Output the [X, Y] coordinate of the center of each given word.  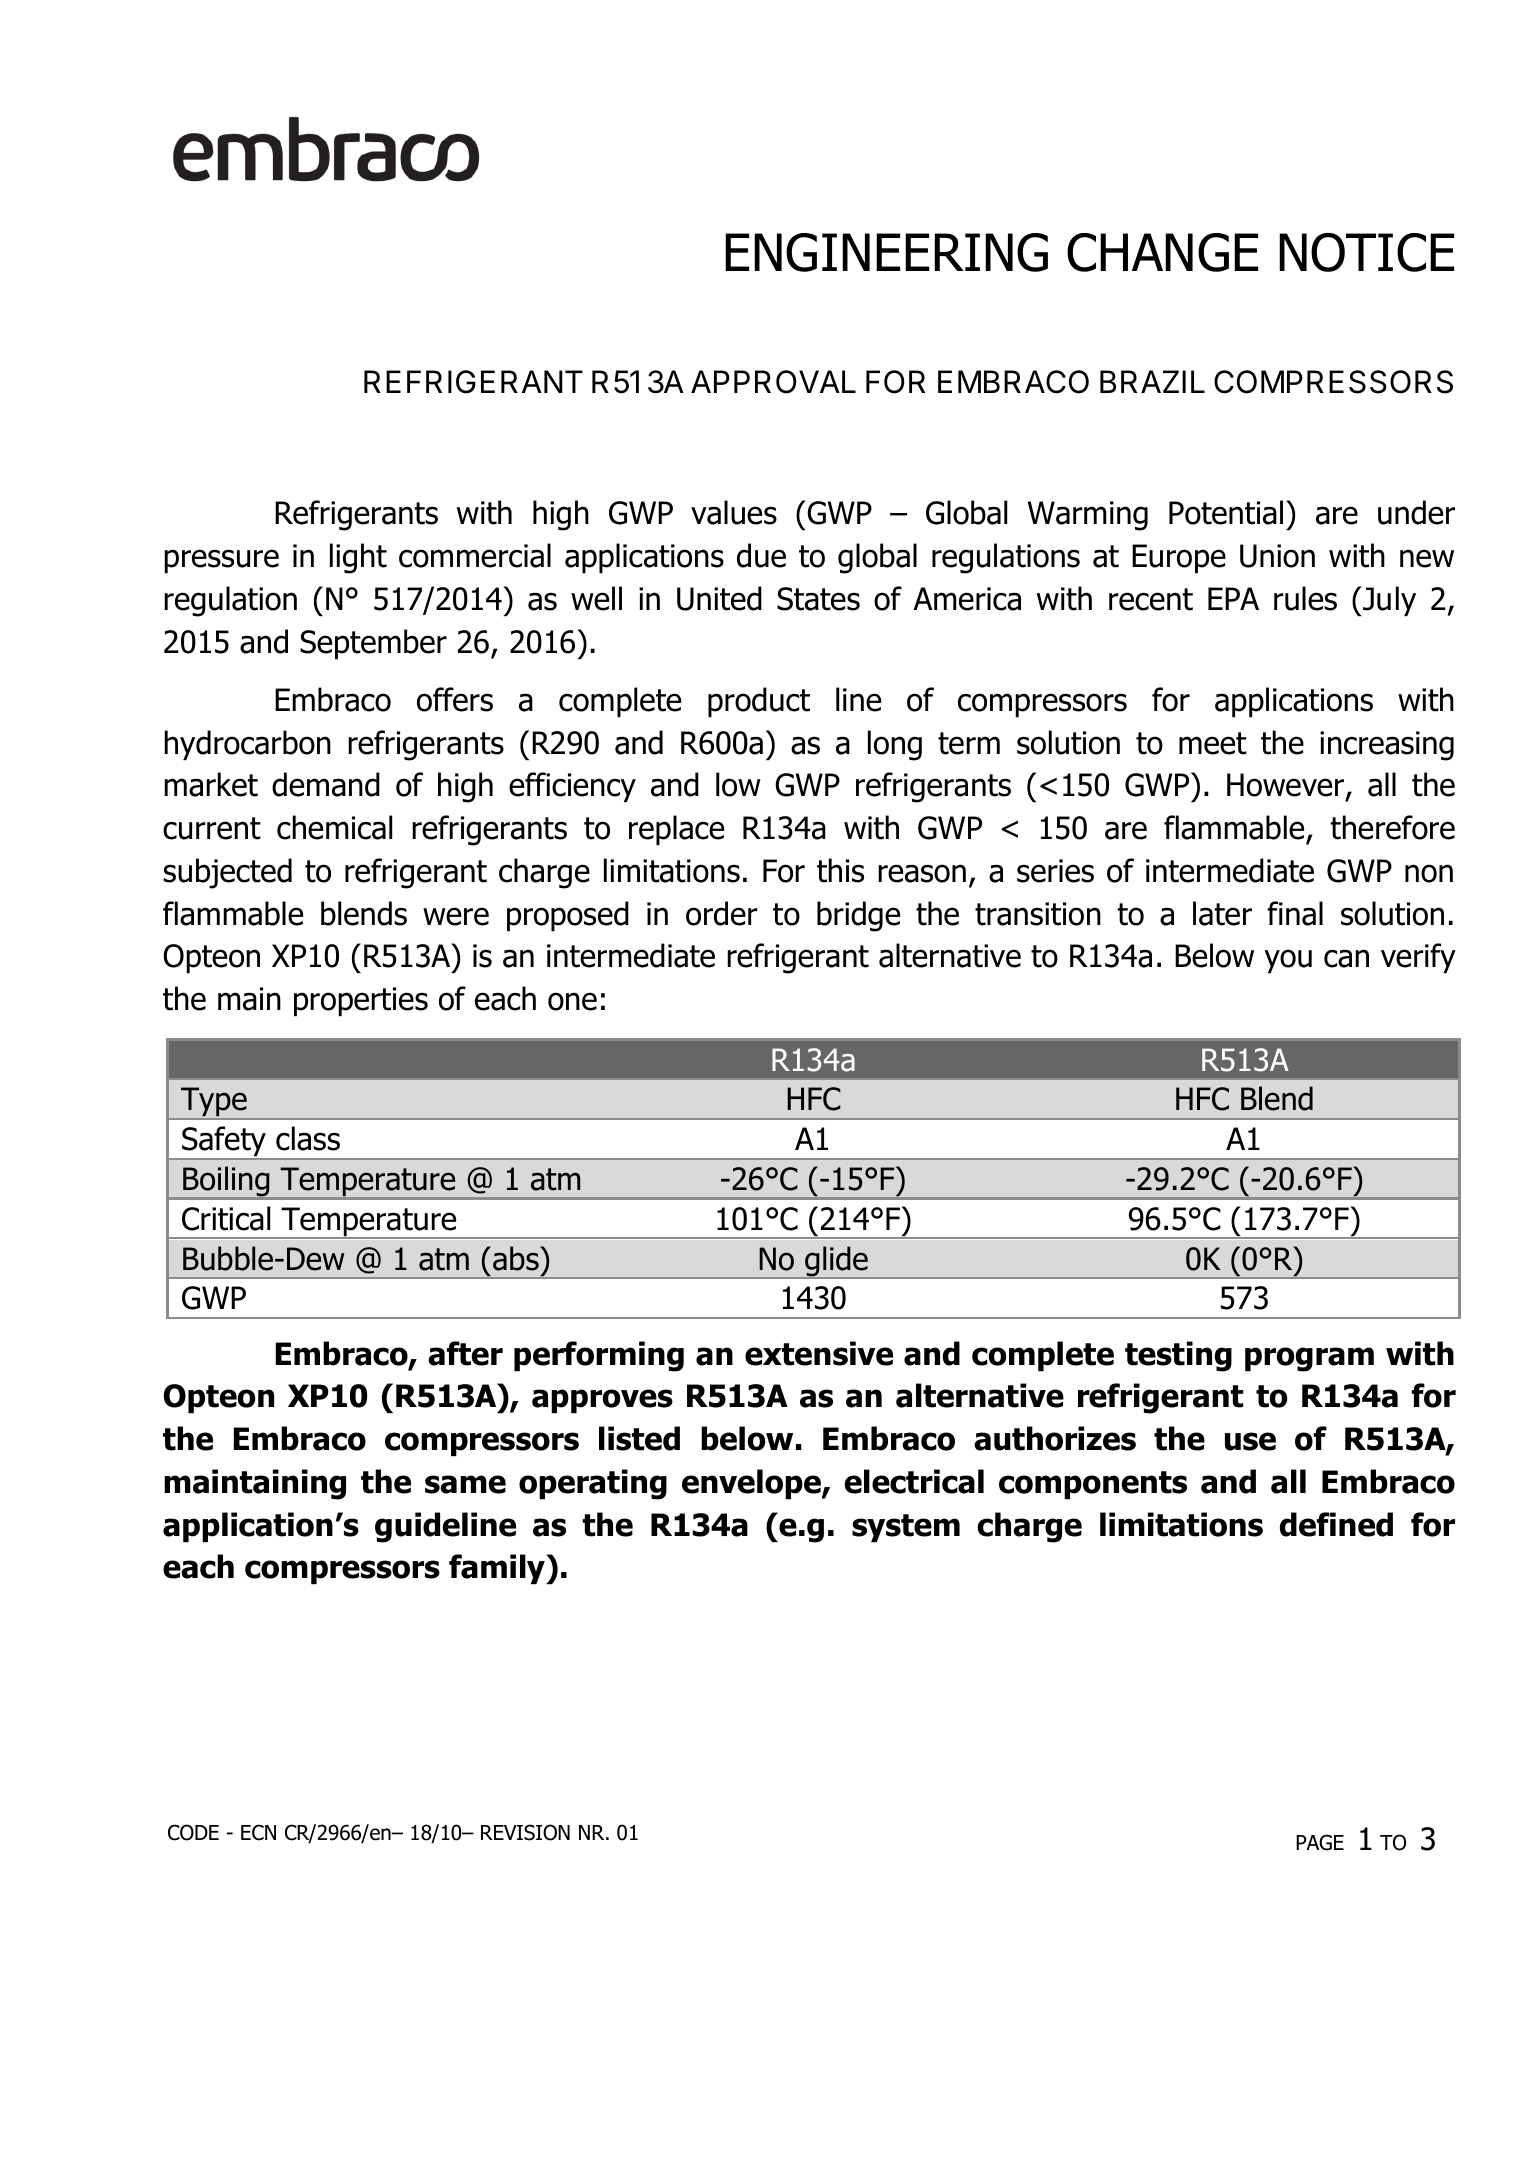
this [840, 870]
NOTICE [1366, 252]
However [1287, 786]
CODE [193, 1832]
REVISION [525, 1832]
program [1309, 1359]
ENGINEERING [886, 252]
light [358, 558]
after [465, 1353]
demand [326, 784]
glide [836, 1262]
